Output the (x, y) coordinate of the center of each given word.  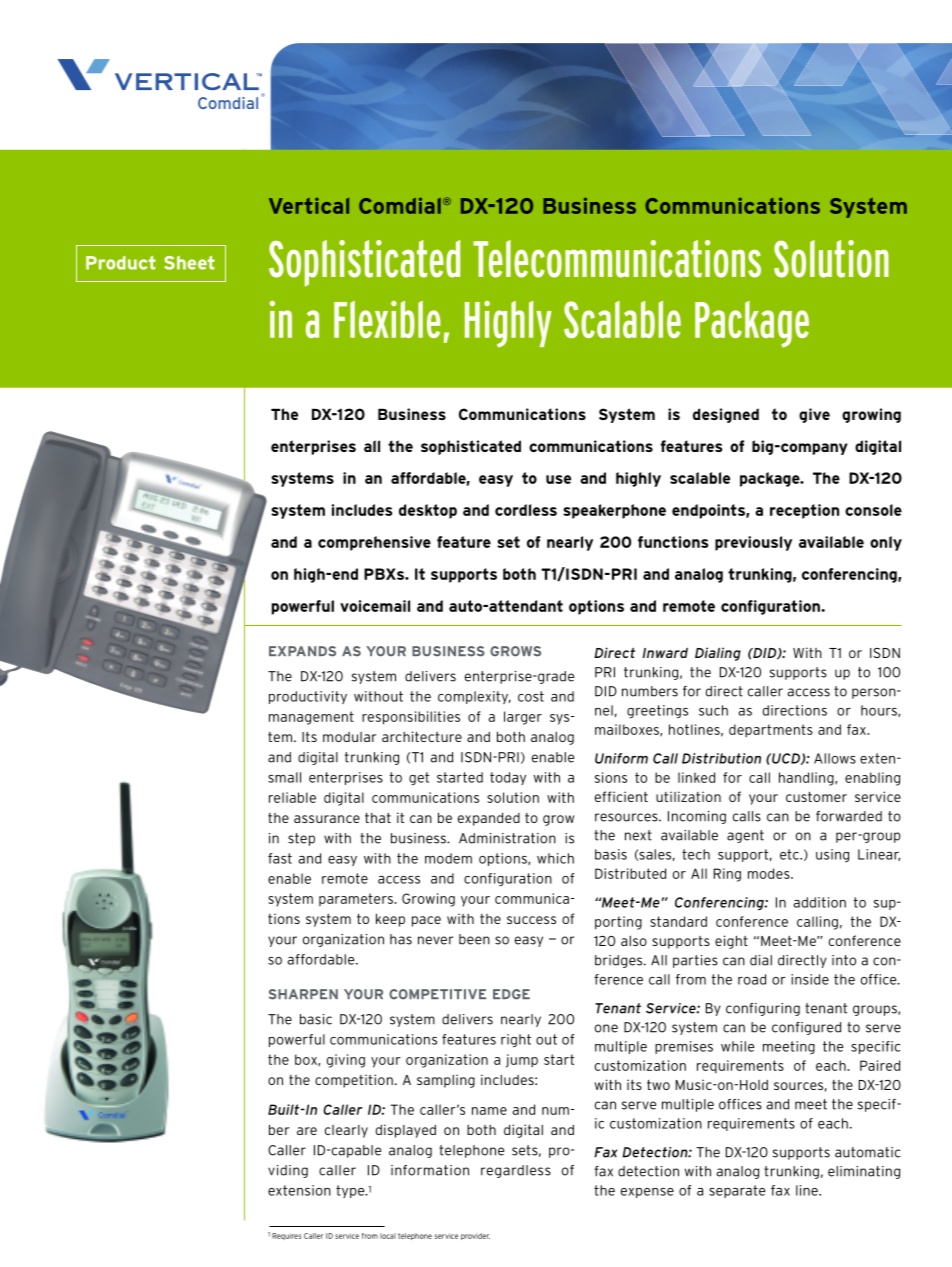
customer (816, 797)
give (814, 415)
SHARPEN (303, 994)
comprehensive (374, 543)
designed (726, 415)
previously (753, 543)
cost (531, 696)
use (558, 479)
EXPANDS (302, 651)
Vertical (309, 206)
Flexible (387, 319)
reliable (292, 797)
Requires (287, 1236)
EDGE (511, 994)
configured (806, 1028)
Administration (507, 838)
